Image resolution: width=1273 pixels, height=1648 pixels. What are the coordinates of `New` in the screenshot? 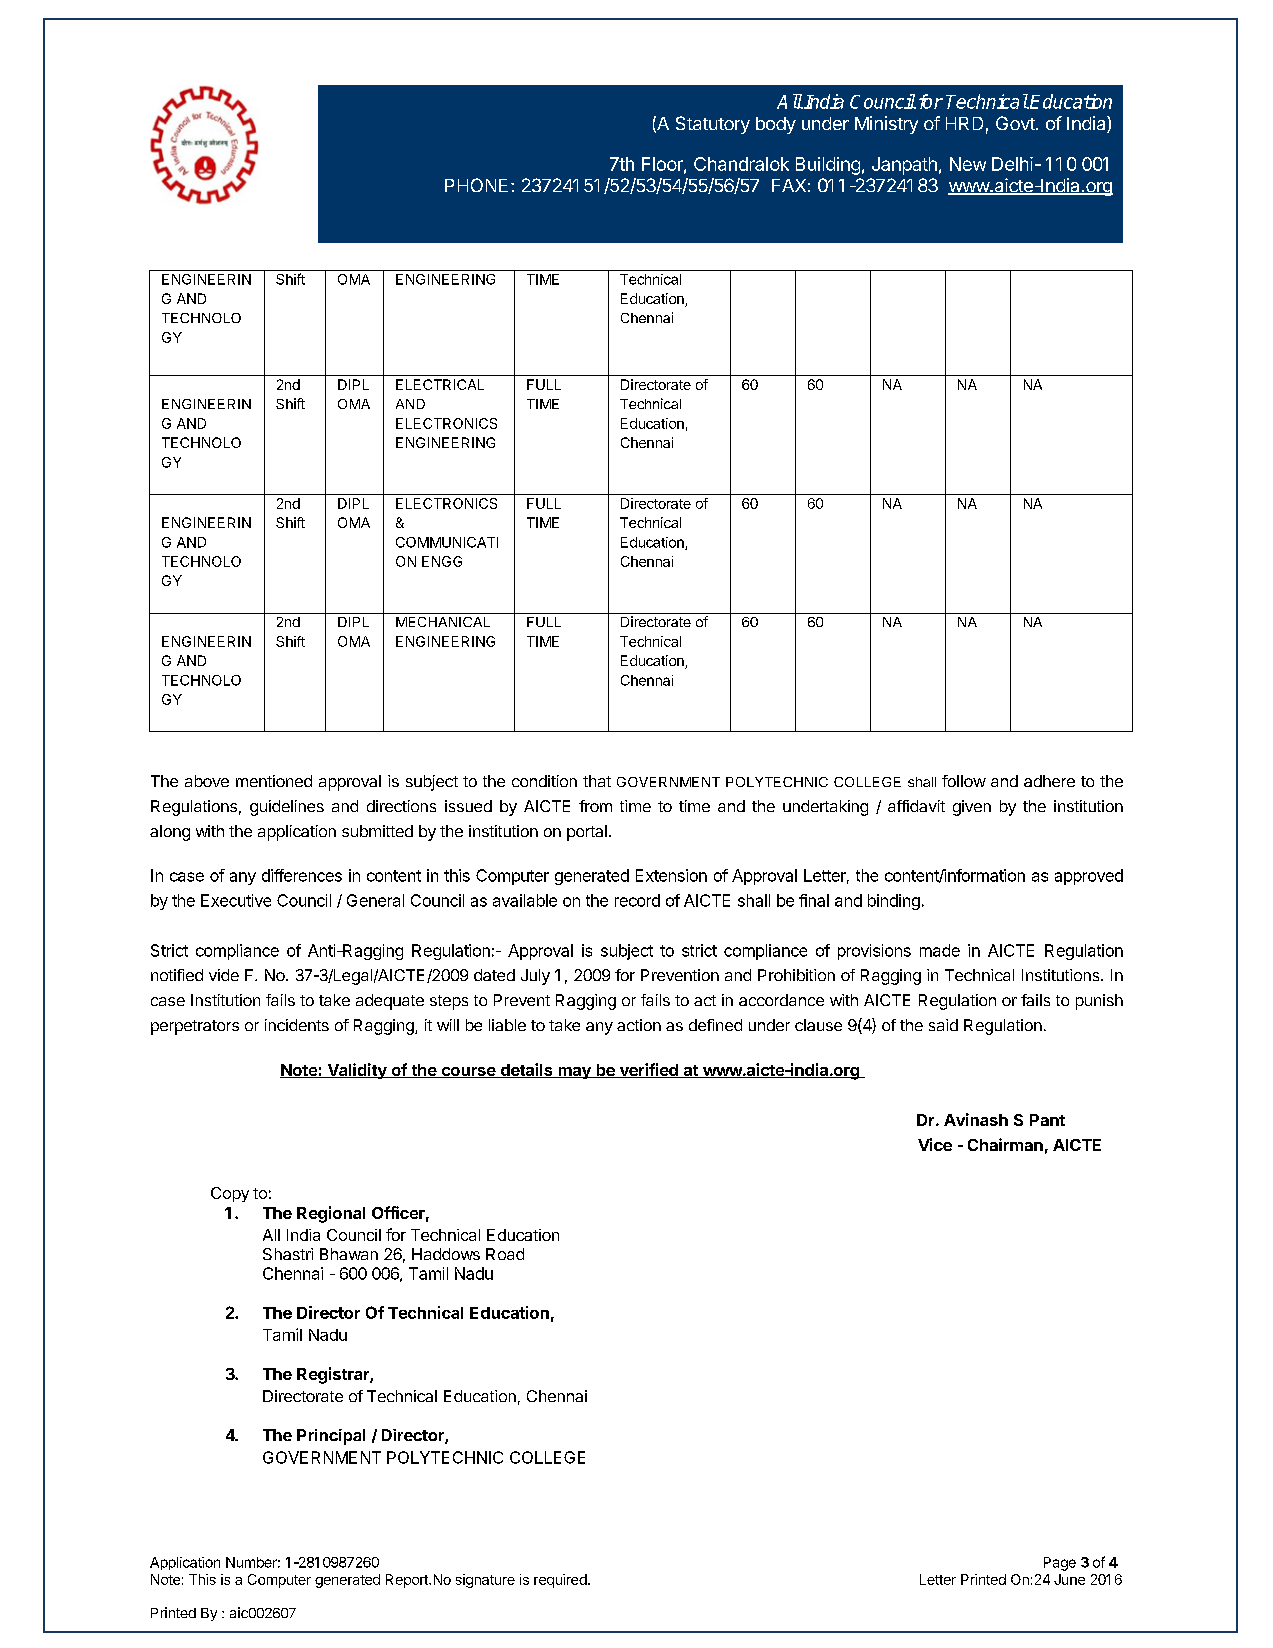 It's located at (968, 164).
